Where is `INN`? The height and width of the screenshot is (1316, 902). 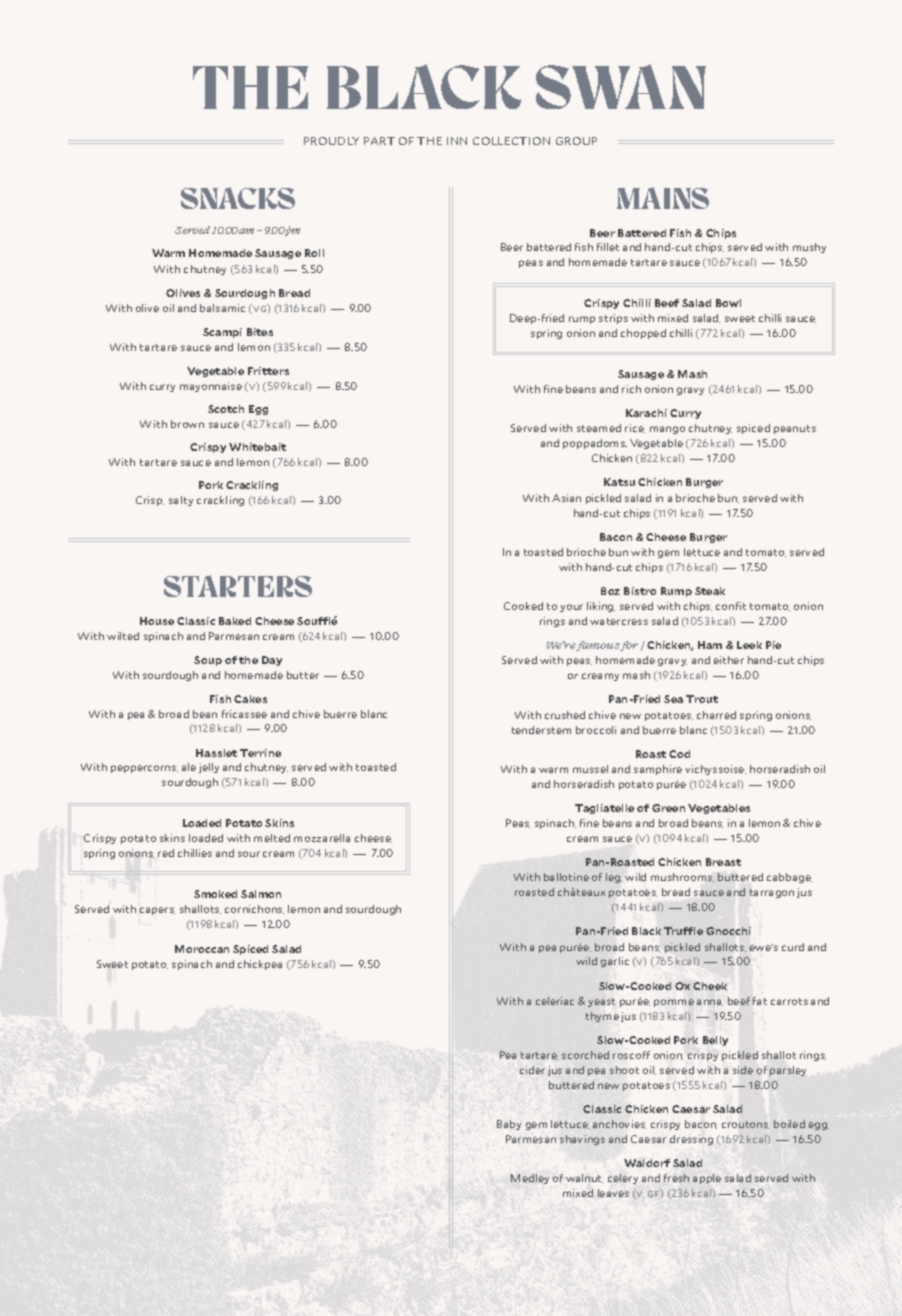 INN is located at coordinates (457, 141).
